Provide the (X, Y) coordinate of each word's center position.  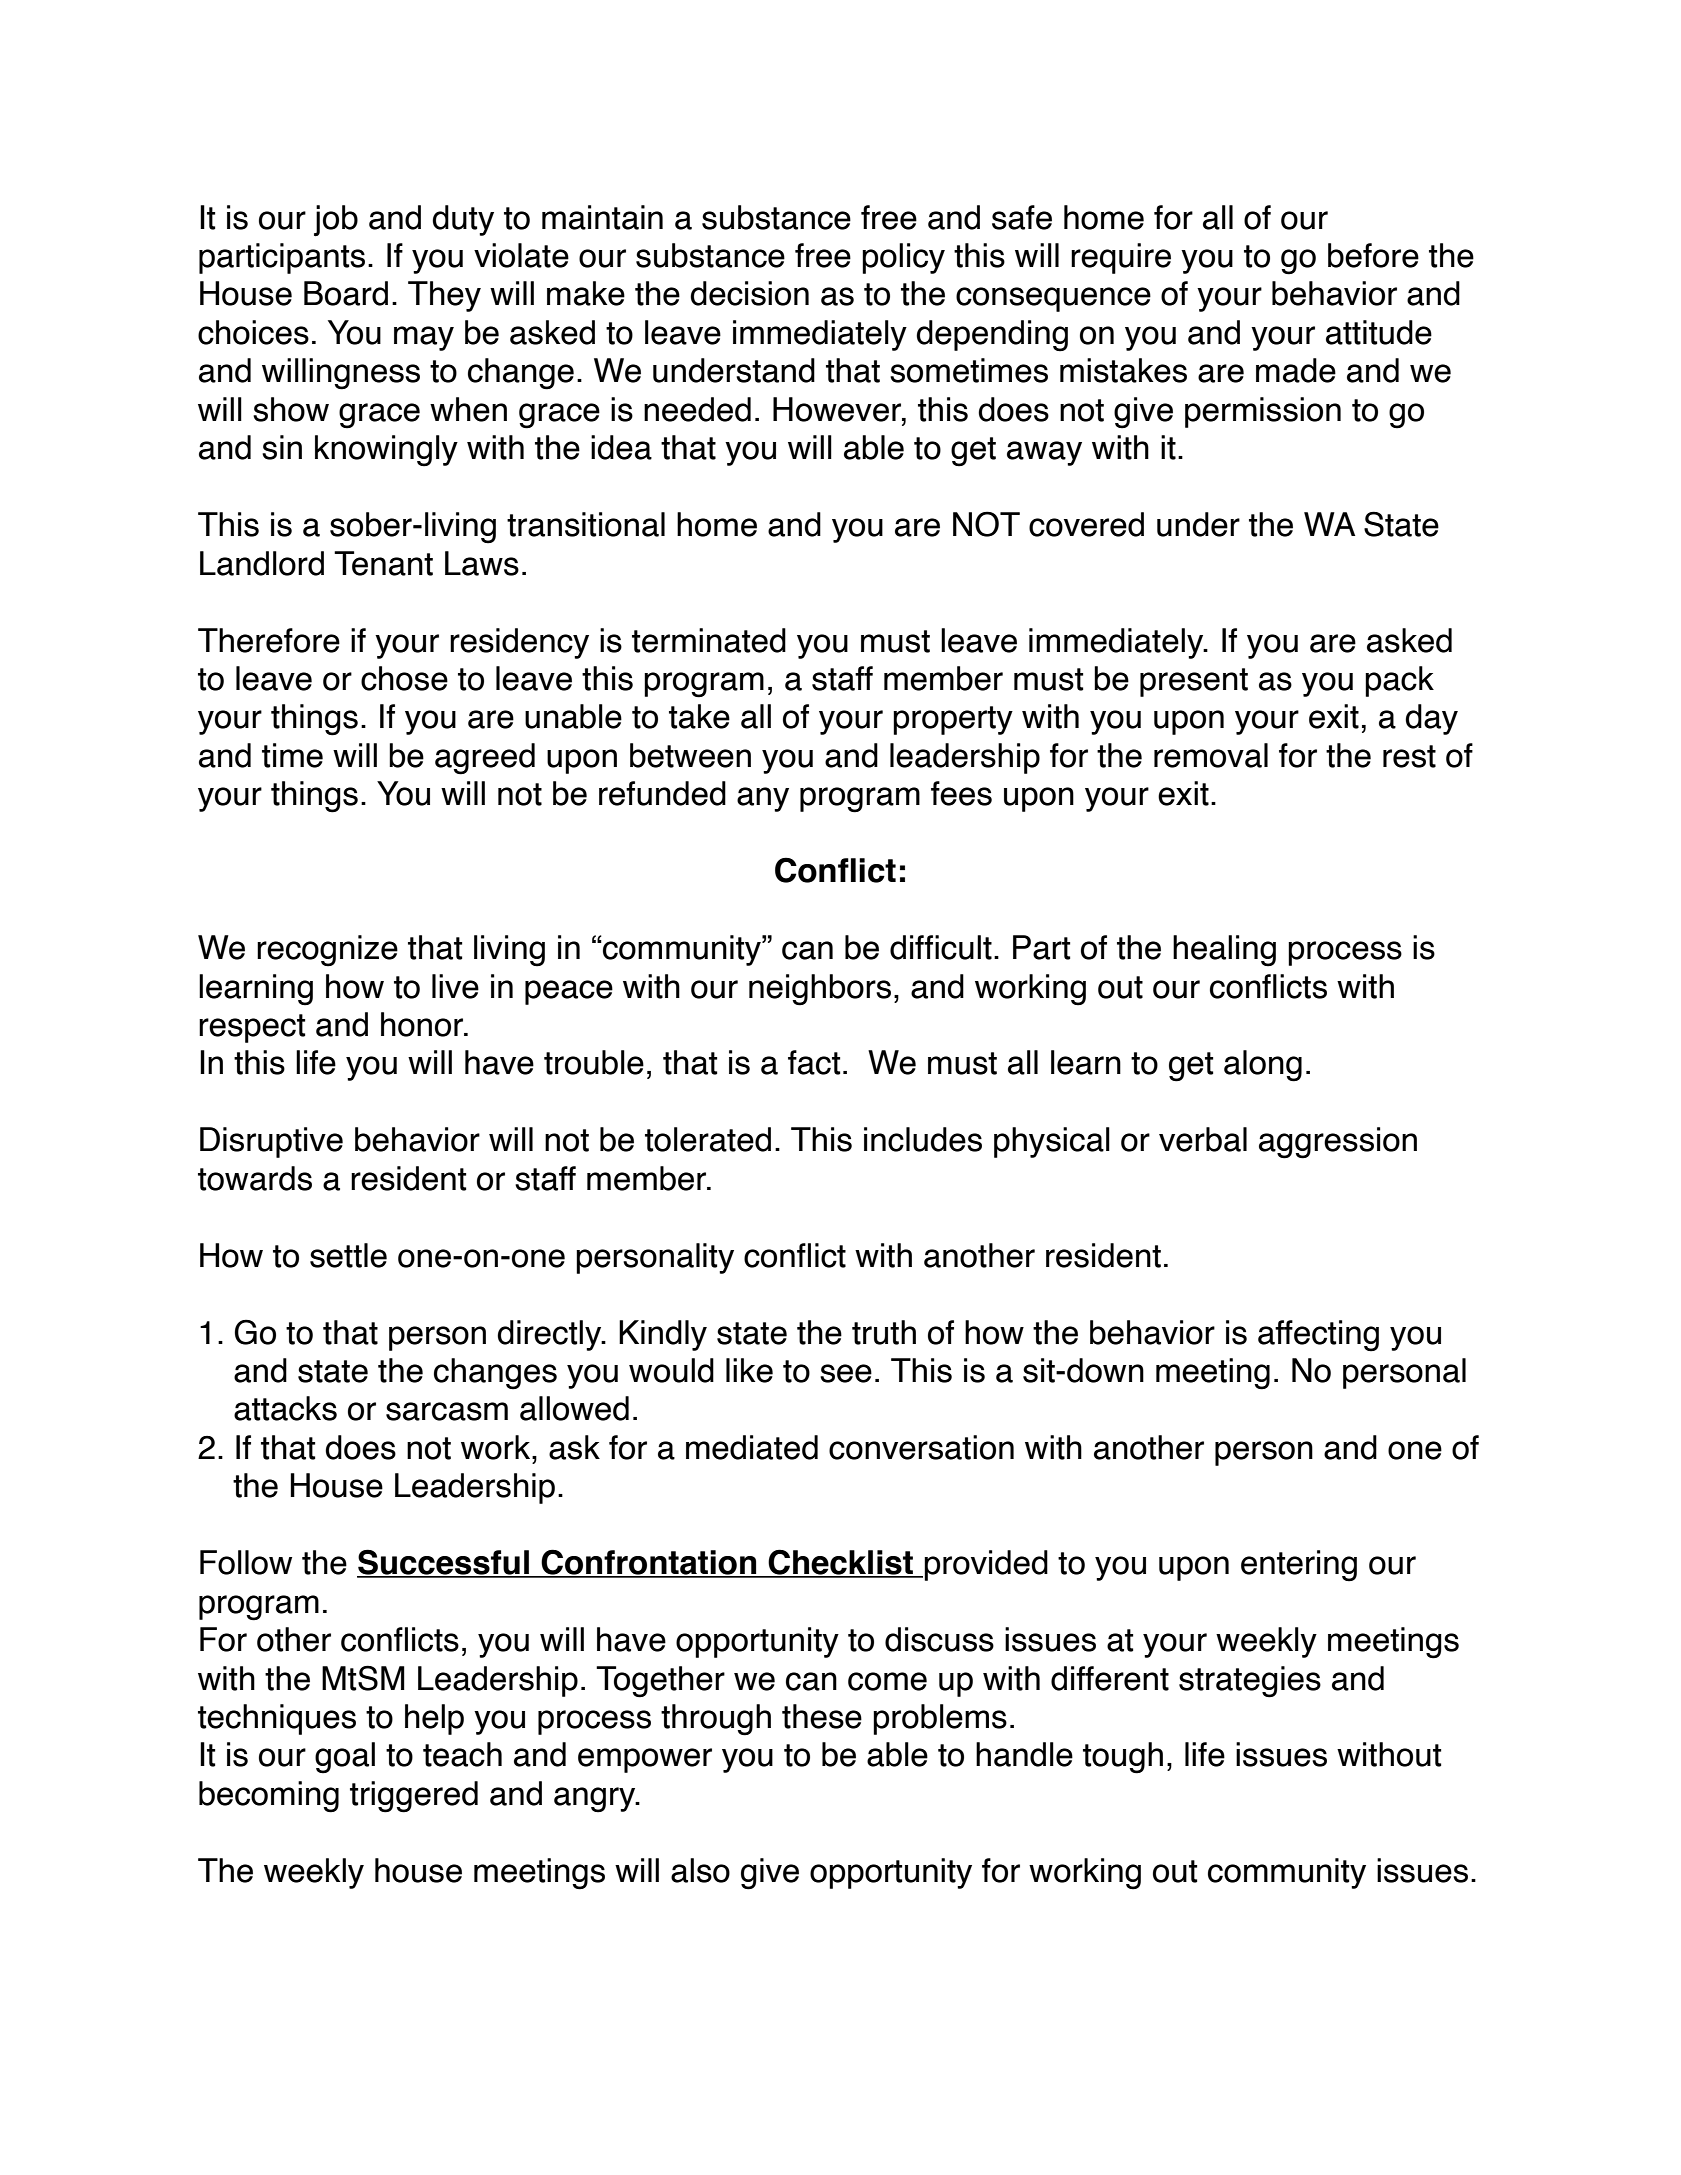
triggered (414, 1797)
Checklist (841, 1563)
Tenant (383, 563)
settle (348, 1255)
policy (903, 258)
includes (923, 1139)
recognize (327, 951)
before (1373, 255)
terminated (709, 640)
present (1194, 682)
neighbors (820, 990)
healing (1224, 951)
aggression (1338, 1143)
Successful (444, 1563)
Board (346, 293)
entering (1299, 1566)
